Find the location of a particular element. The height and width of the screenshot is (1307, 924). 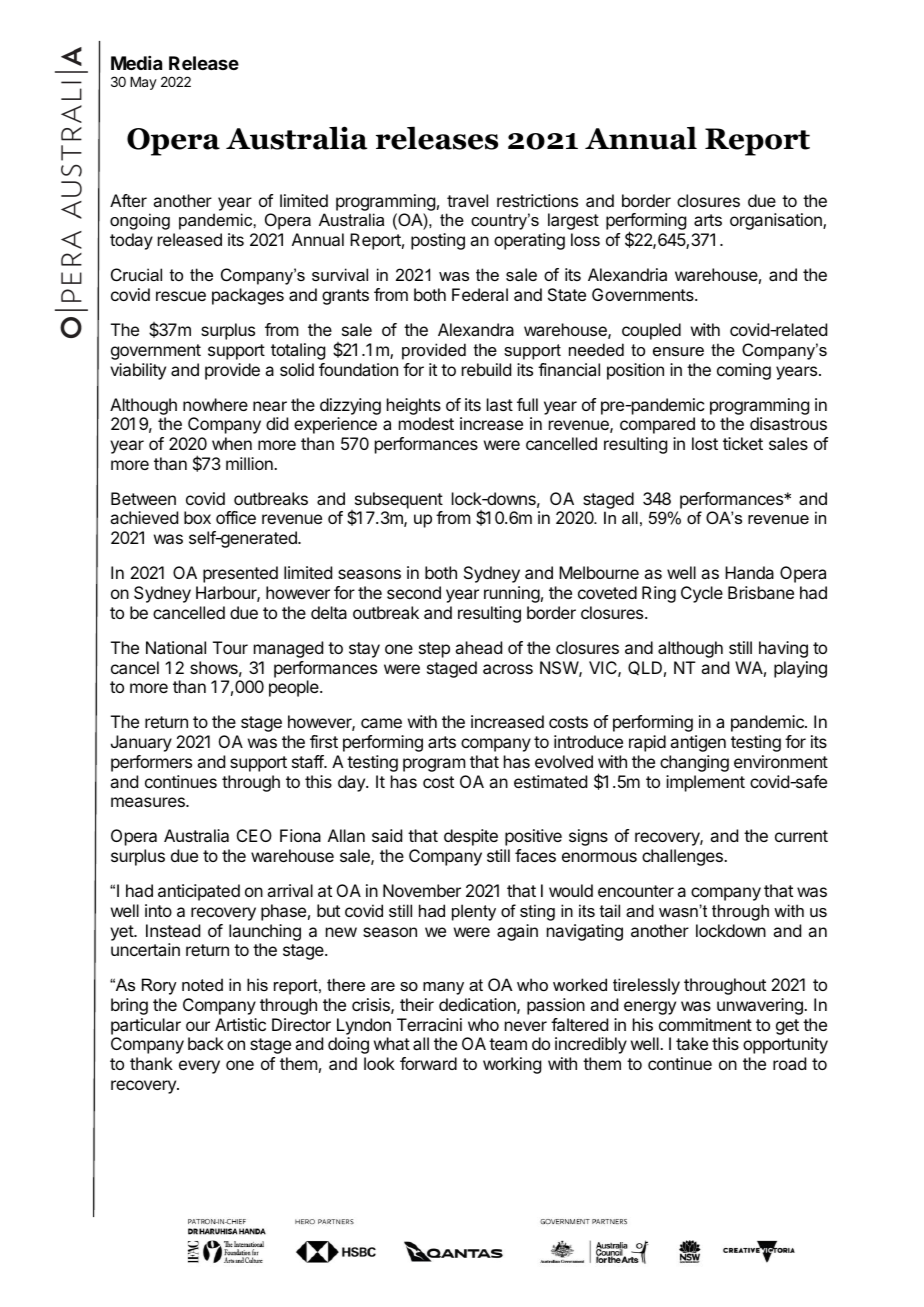

came is located at coordinates (381, 723).
